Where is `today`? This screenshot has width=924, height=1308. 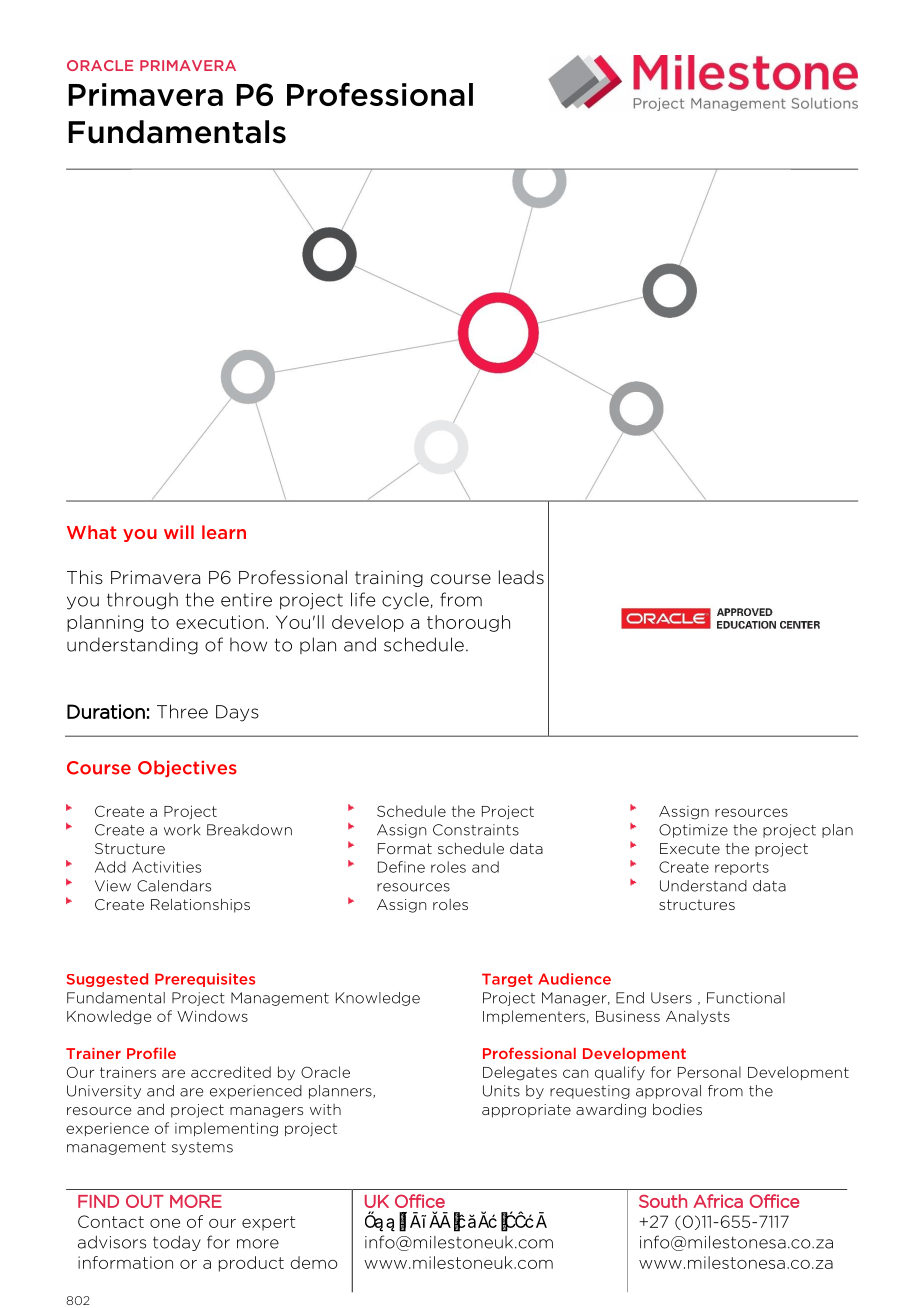
today is located at coordinates (177, 1243).
